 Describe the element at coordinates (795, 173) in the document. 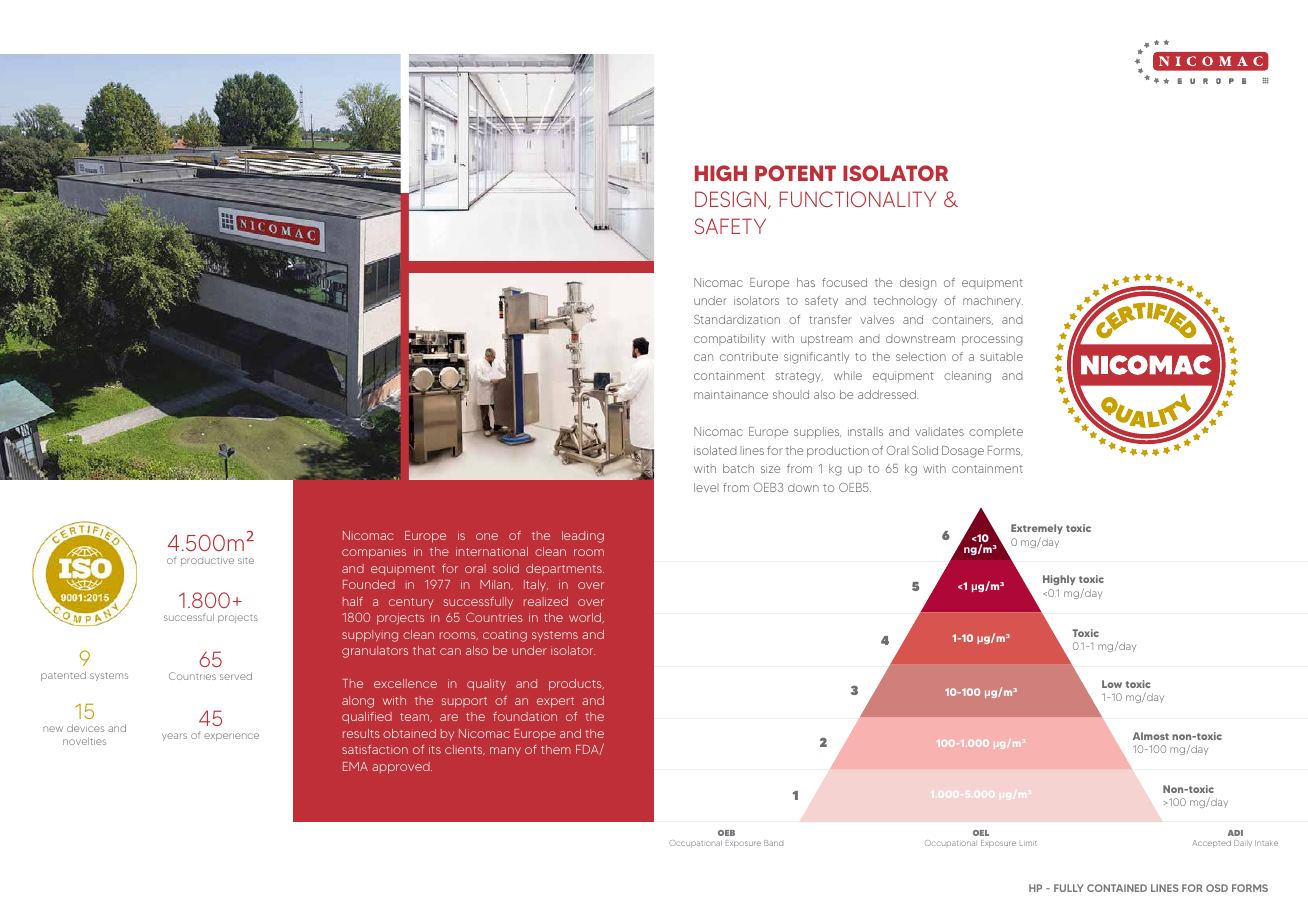

I see `POTENT` at that location.
